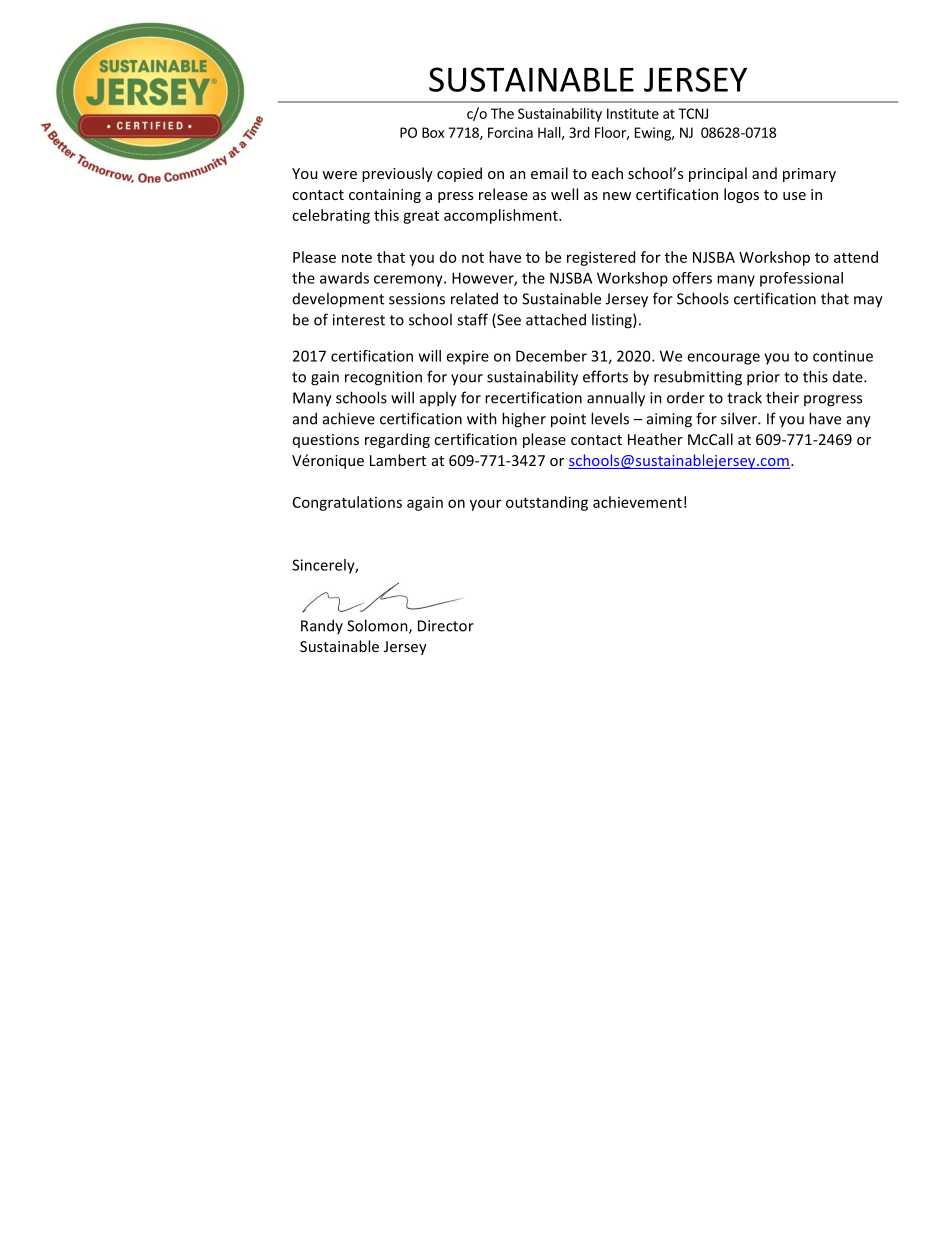 The image size is (952, 1233). I want to click on Box, so click(433, 132).
